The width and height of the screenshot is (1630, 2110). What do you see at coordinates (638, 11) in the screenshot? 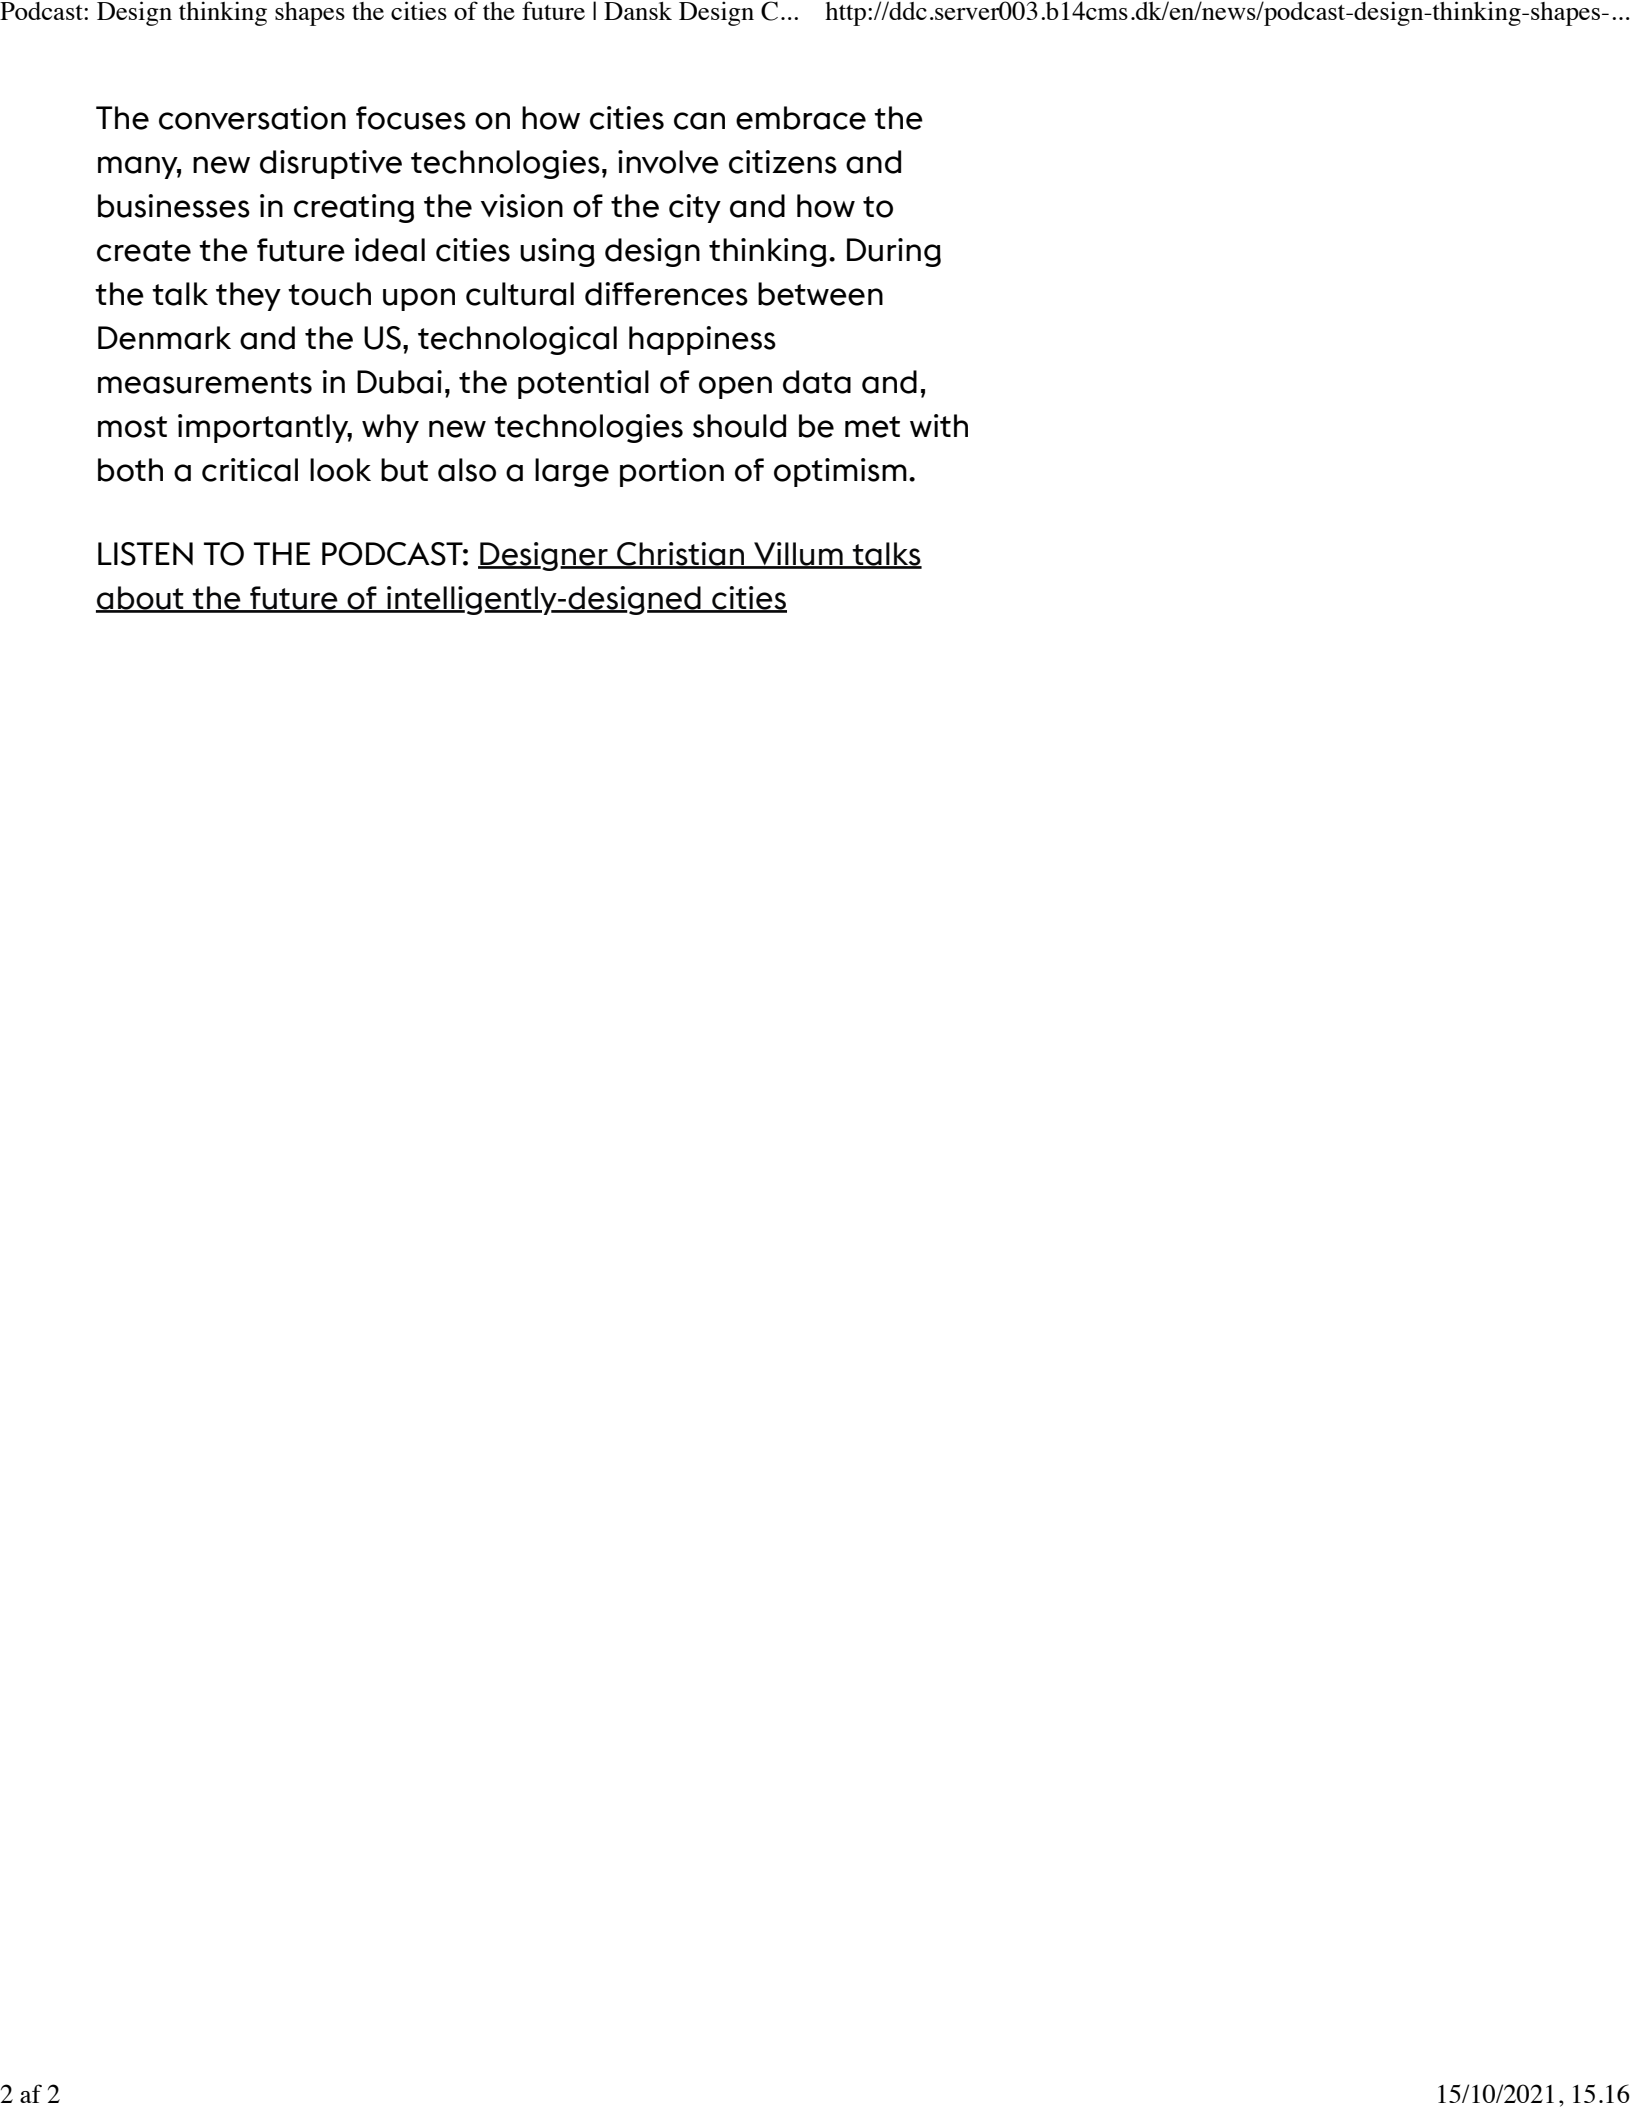
I see `Dansk` at bounding box center [638, 11].
